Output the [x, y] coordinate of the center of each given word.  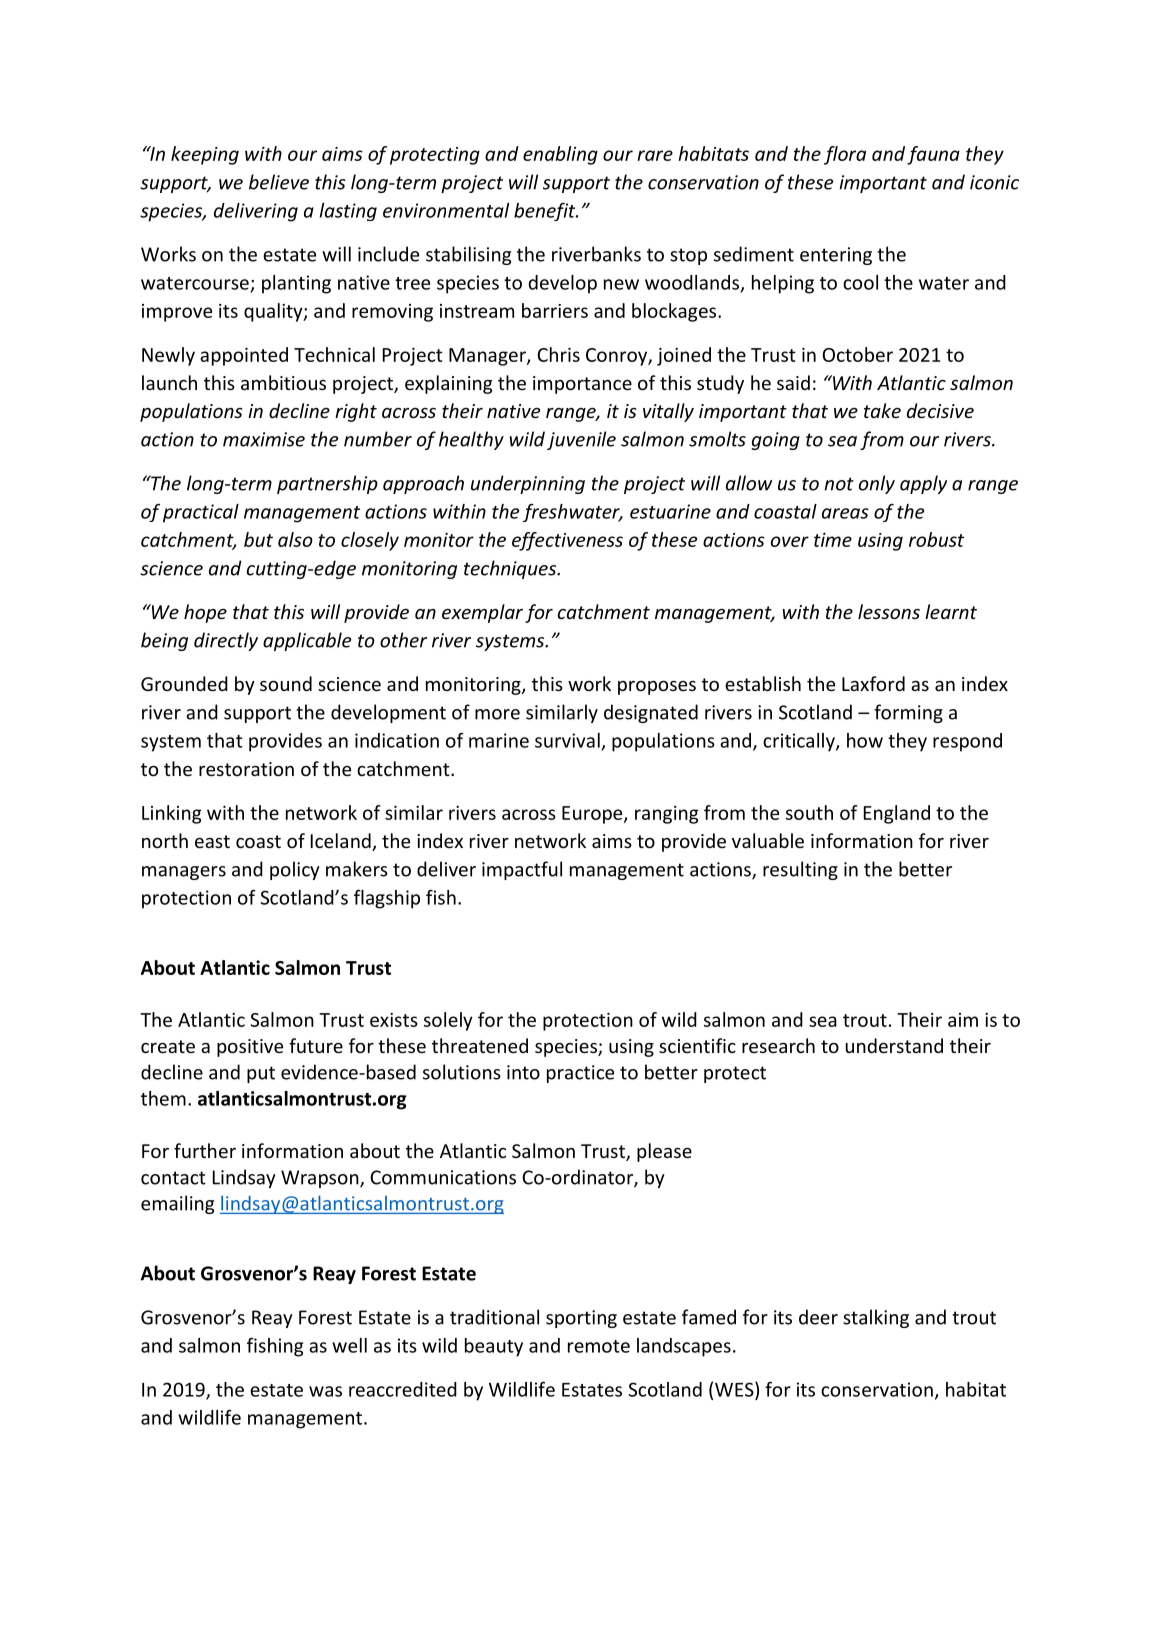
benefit [546, 212]
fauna [933, 155]
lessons [889, 611]
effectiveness [567, 541]
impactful [522, 870]
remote [599, 1346]
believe [279, 182]
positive [250, 1048]
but [258, 539]
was [325, 1391]
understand [894, 1045]
